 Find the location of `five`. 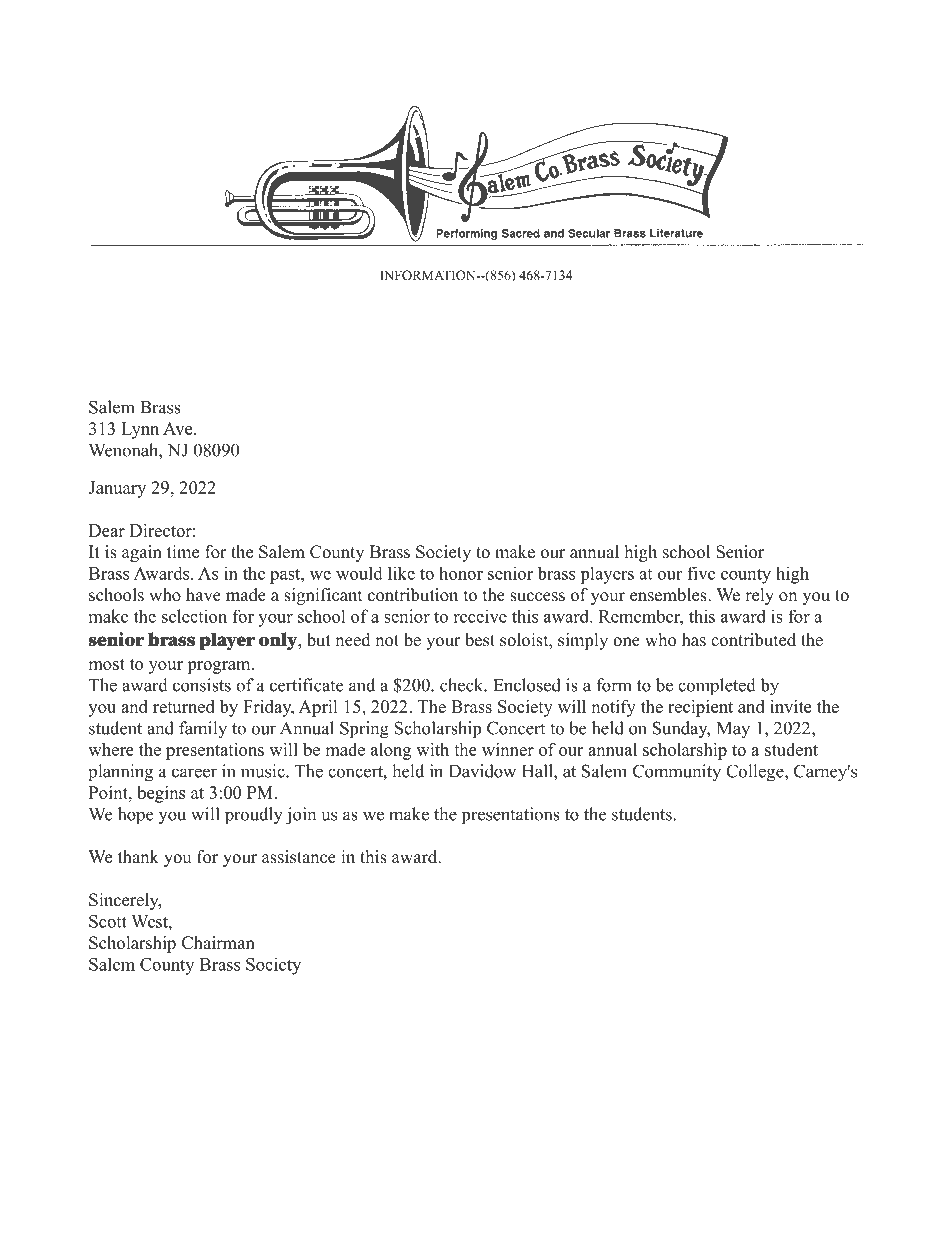

five is located at coordinates (701, 573).
